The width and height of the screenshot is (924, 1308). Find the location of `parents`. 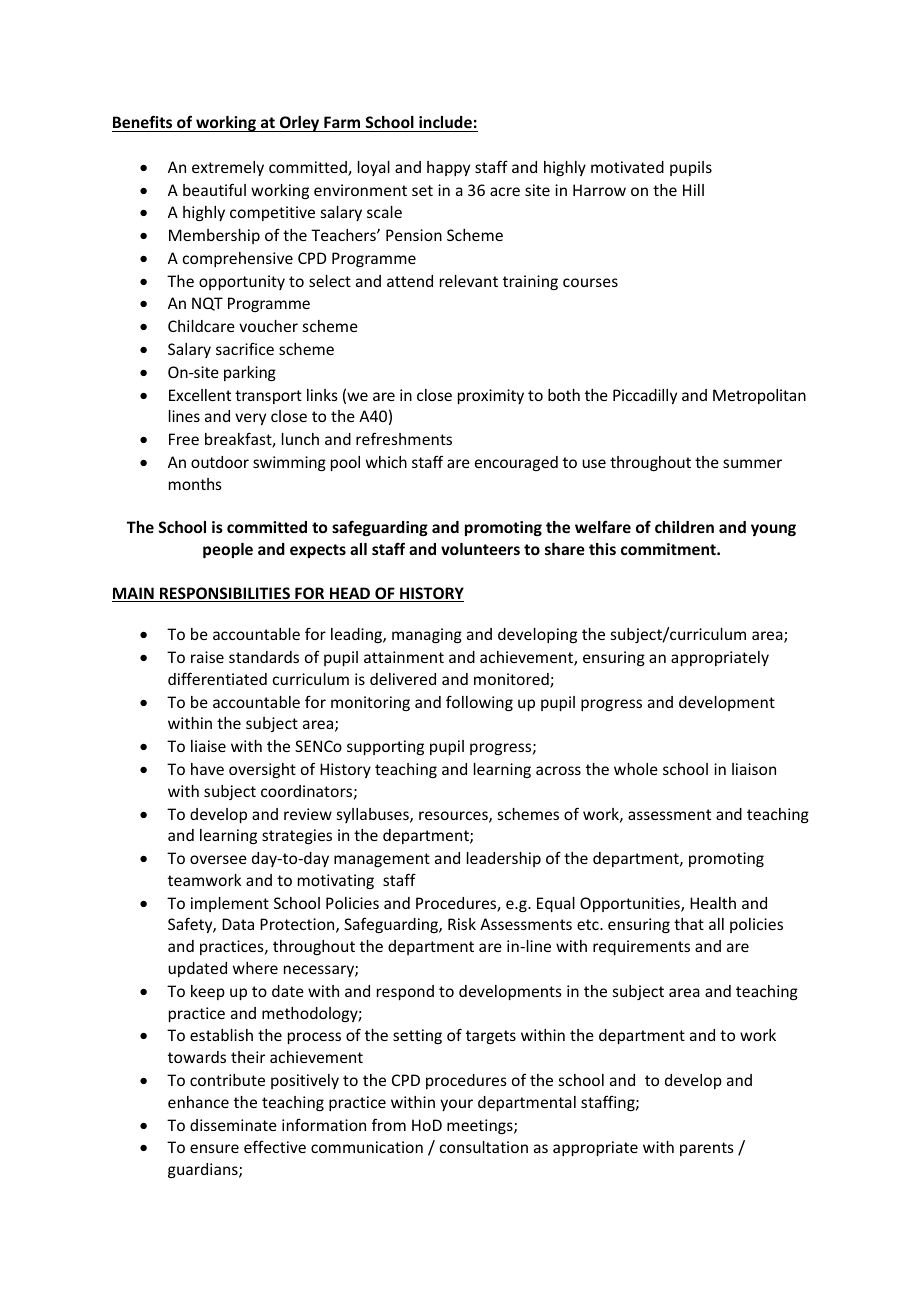

parents is located at coordinates (707, 1149).
